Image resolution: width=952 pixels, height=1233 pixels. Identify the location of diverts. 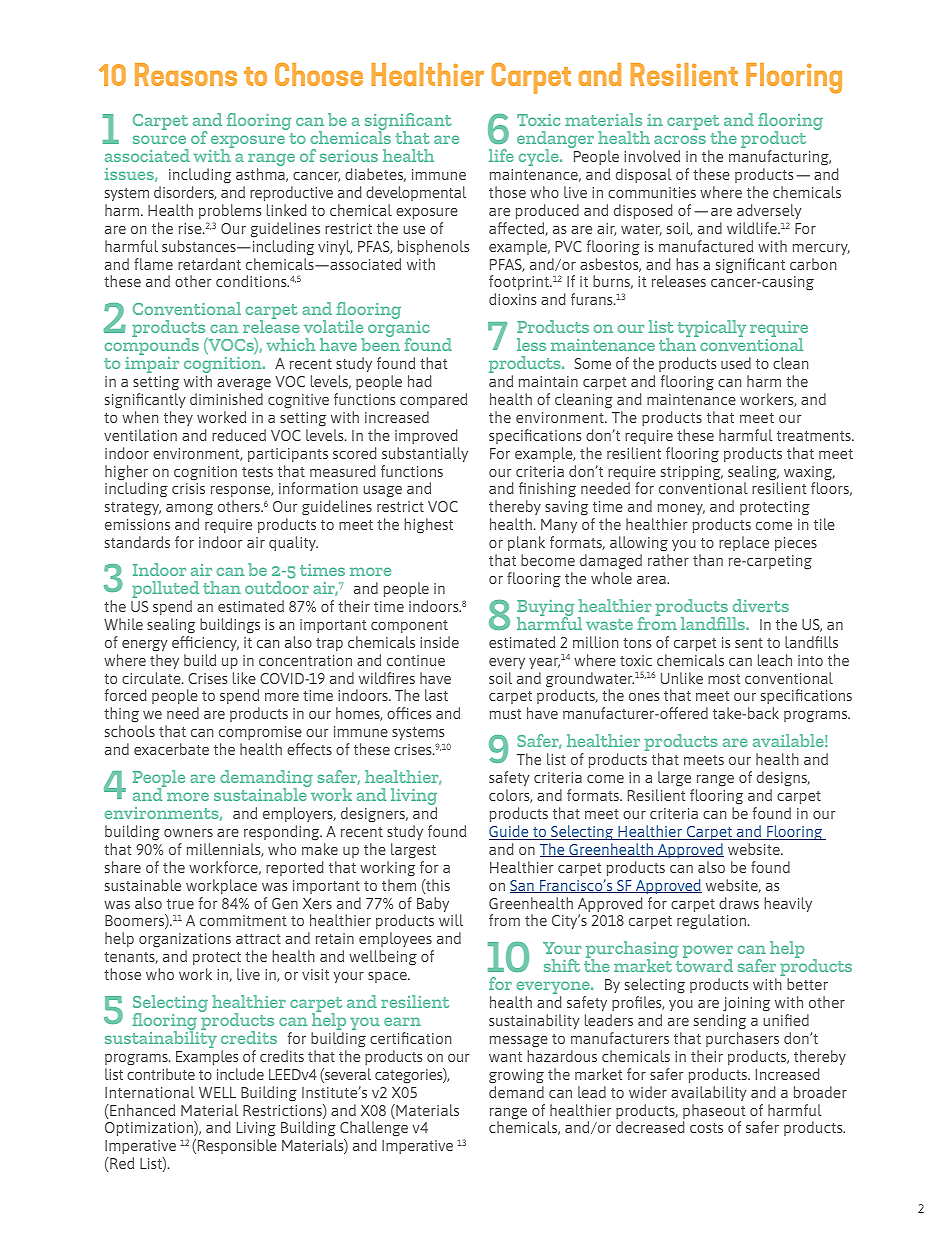
(761, 605).
